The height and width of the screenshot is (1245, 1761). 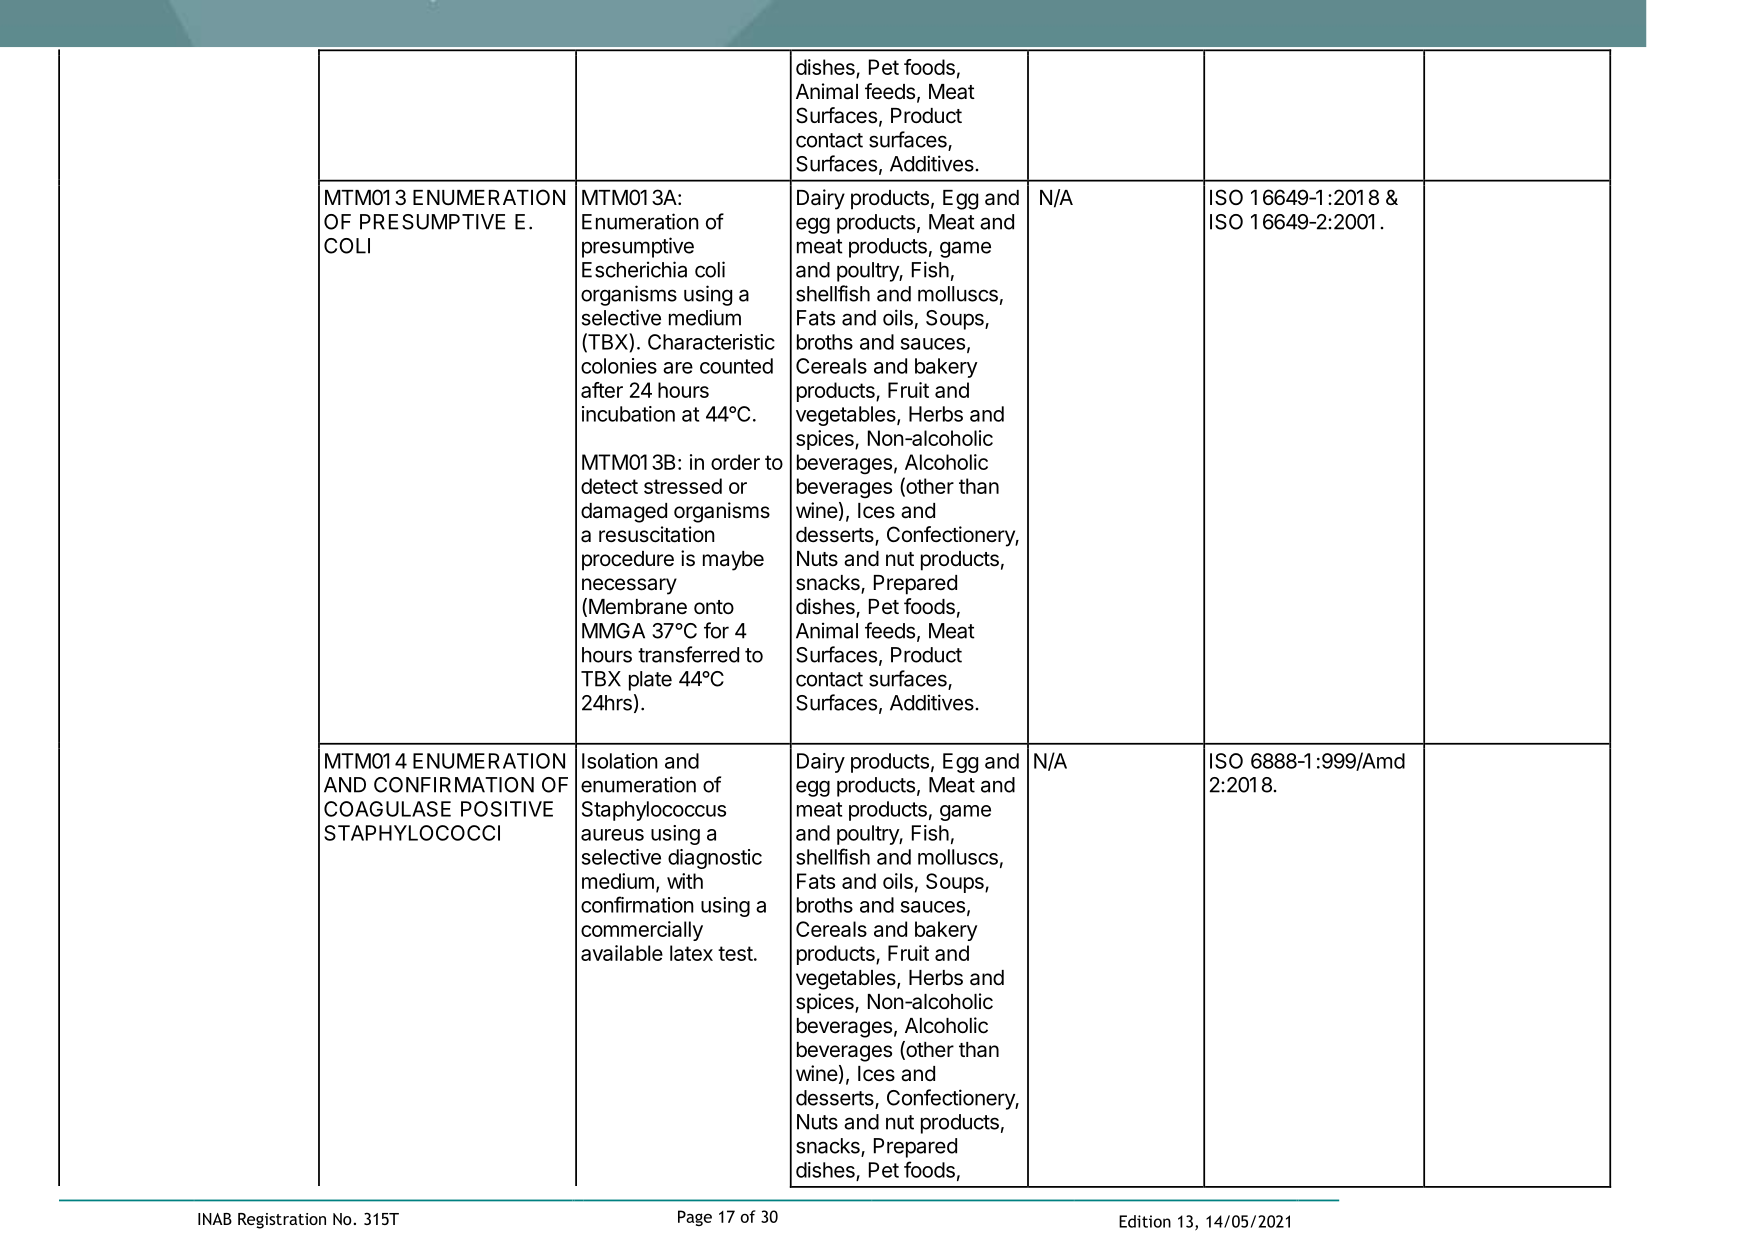 What do you see at coordinates (685, 881) in the screenshot?
I see `with` at bounding box center [685, 881].
